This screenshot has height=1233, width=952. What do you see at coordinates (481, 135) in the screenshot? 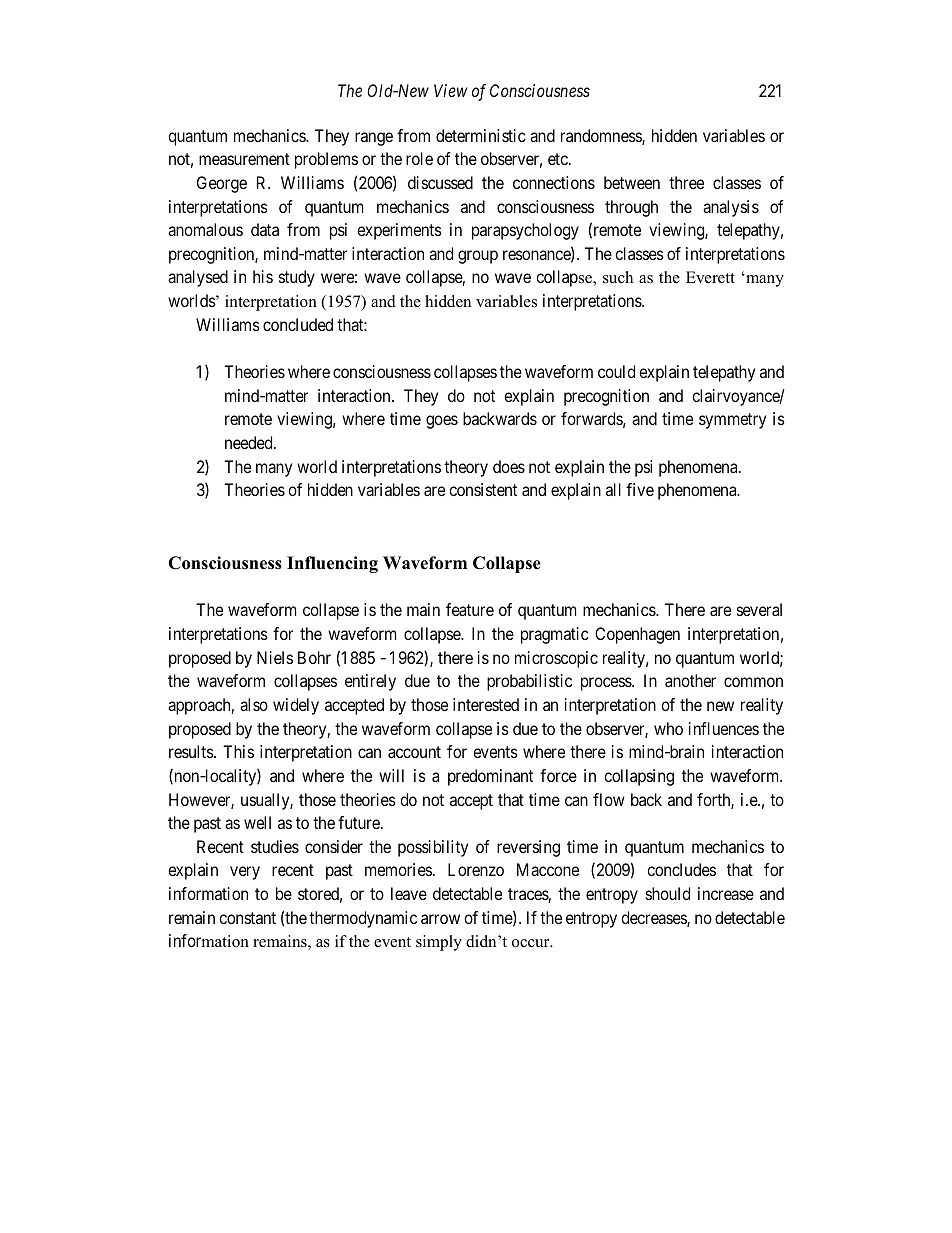
I see `deterministic` at bounding box center [481, 135].
